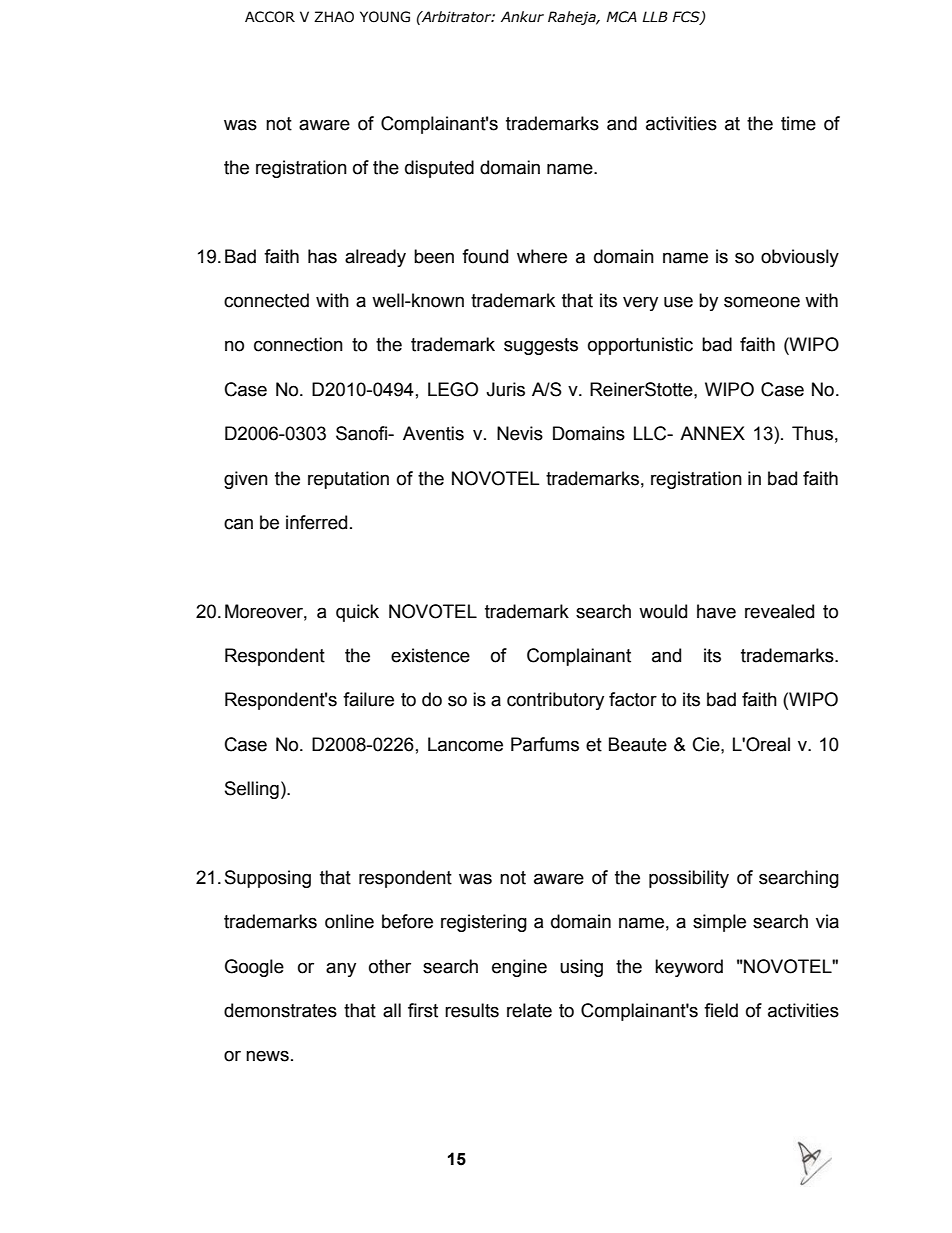  Describe the element at coordinates (621, 17) in the screenshot. I see `MCA` at that location.
